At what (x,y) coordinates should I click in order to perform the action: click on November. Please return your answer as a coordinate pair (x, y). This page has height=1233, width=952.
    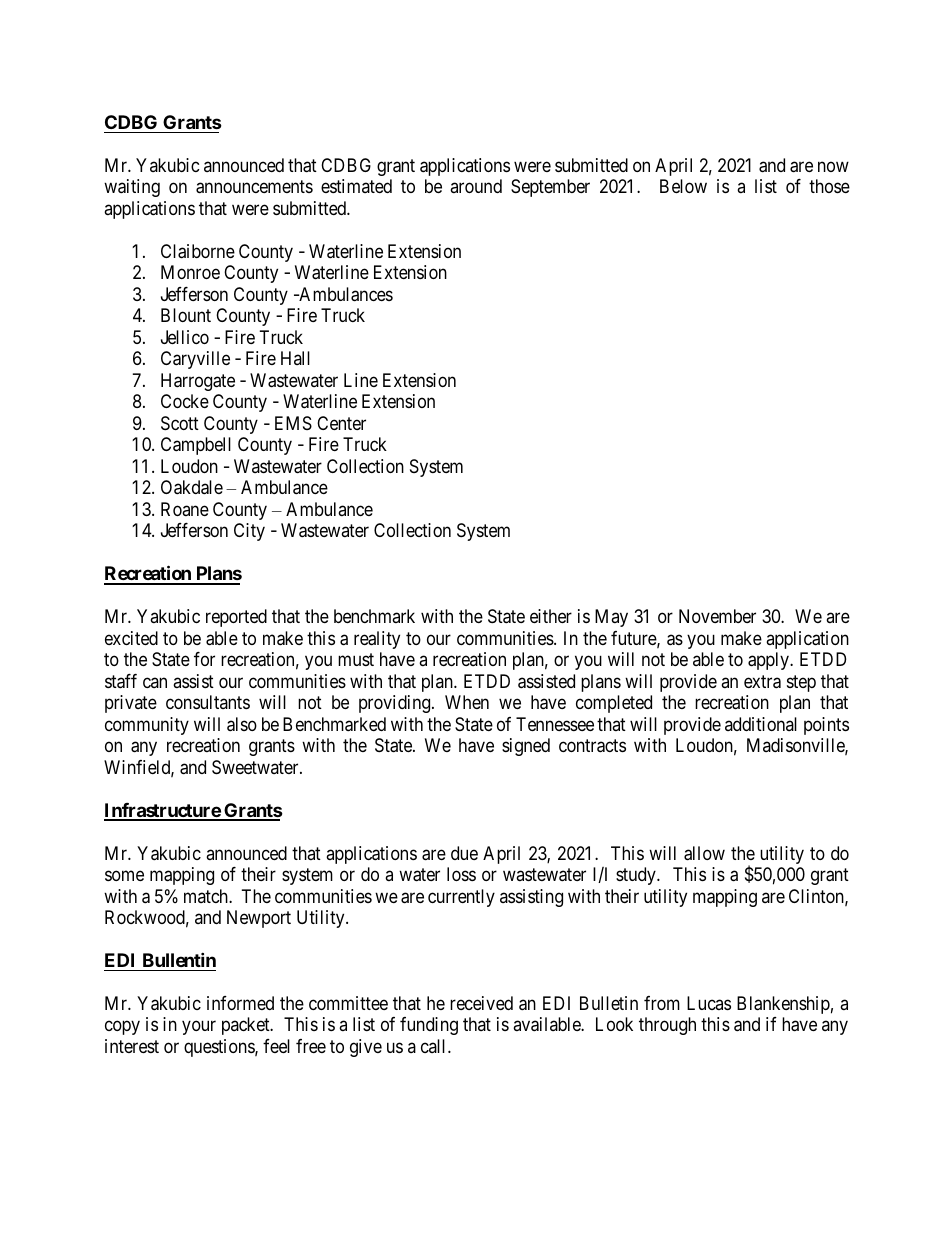
    Looking at the image, I should click on (717, 616).
